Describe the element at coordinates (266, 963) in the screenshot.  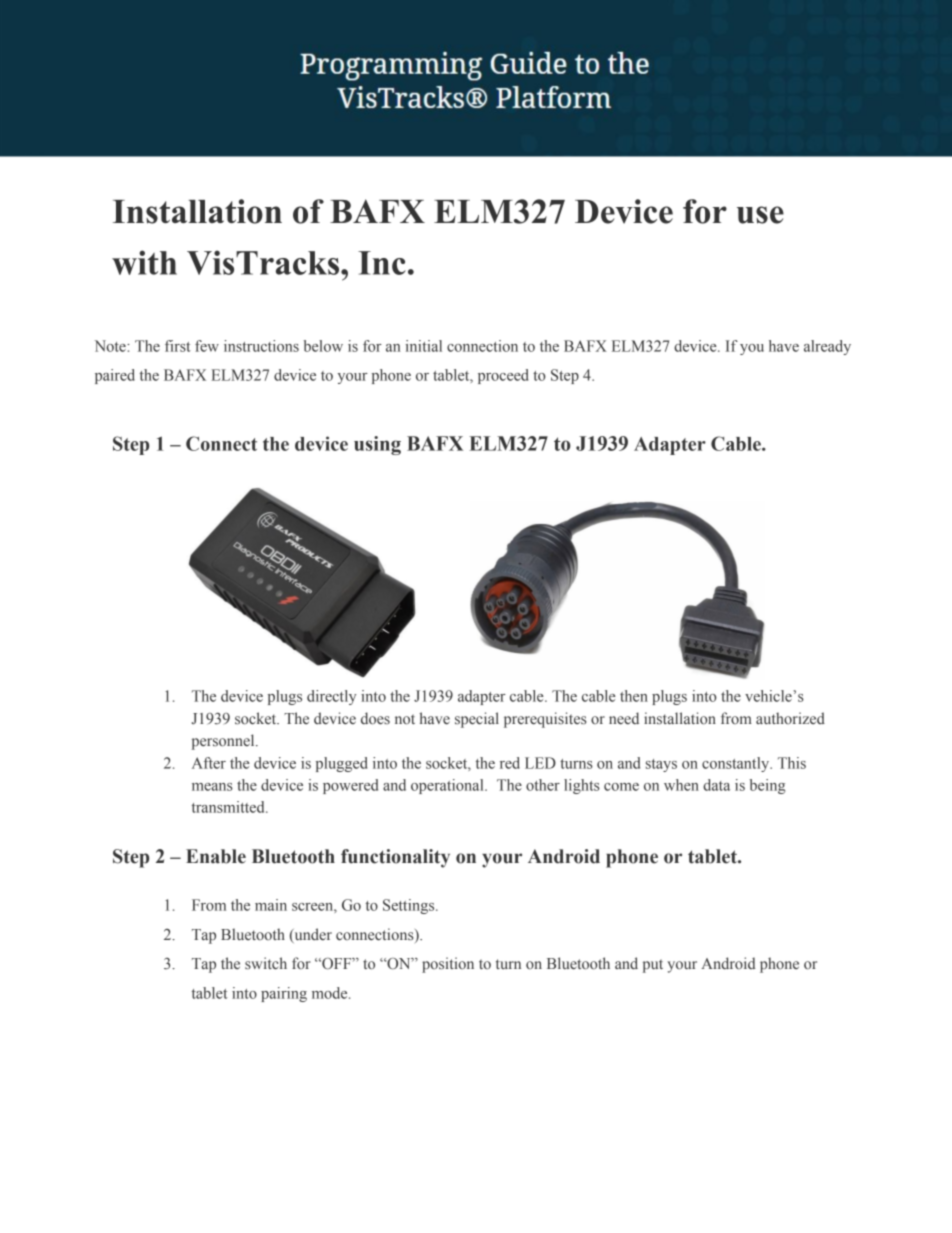
I see `switch` at that location.
